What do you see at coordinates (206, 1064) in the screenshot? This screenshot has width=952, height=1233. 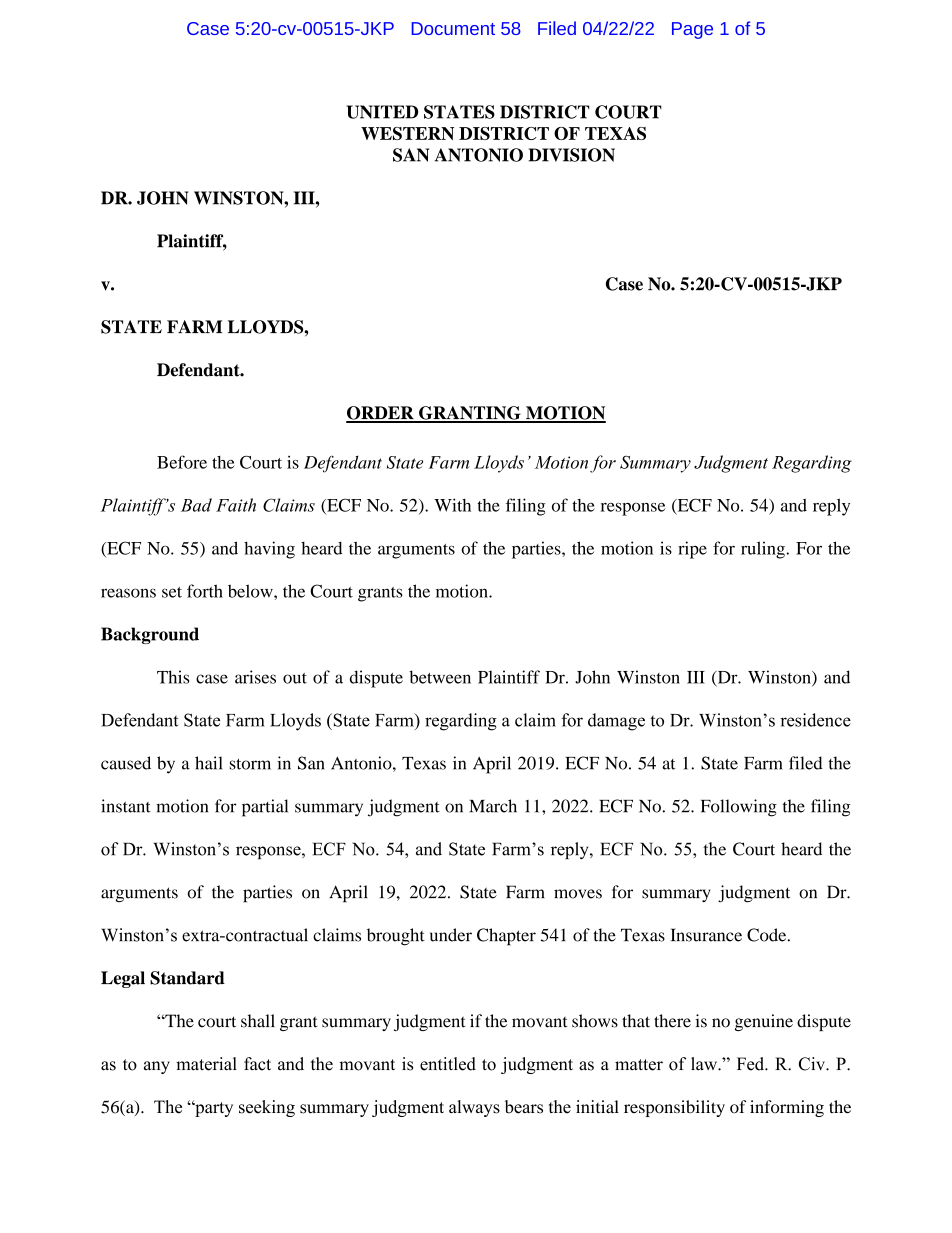 I see `material` at bounding box center [206, 1064].
